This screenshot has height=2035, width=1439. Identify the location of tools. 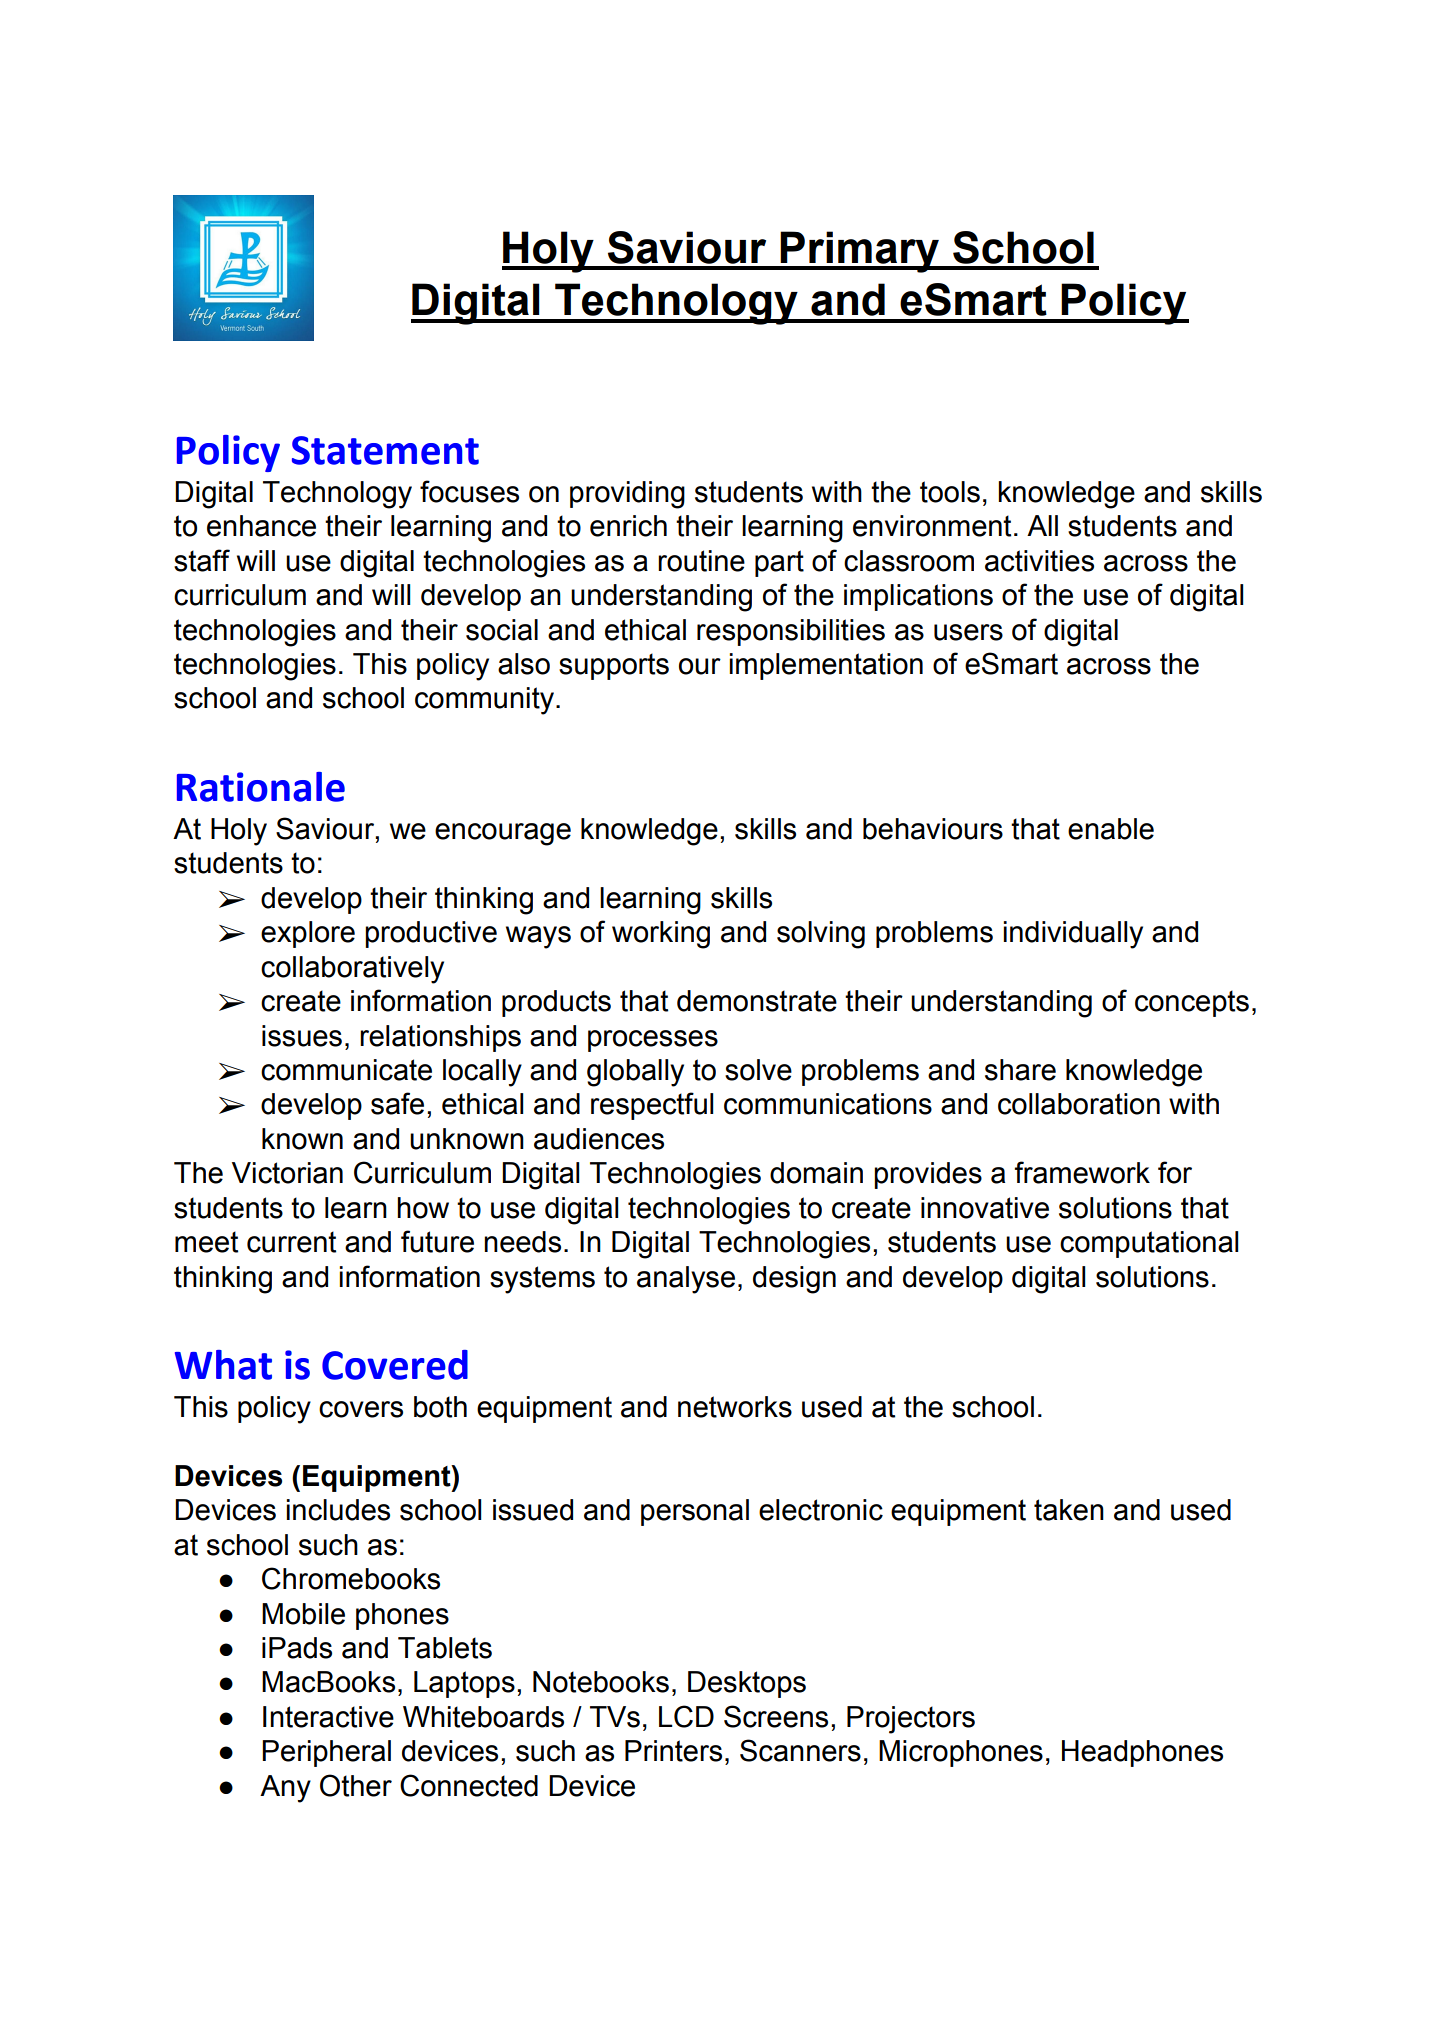
(950, 492).
